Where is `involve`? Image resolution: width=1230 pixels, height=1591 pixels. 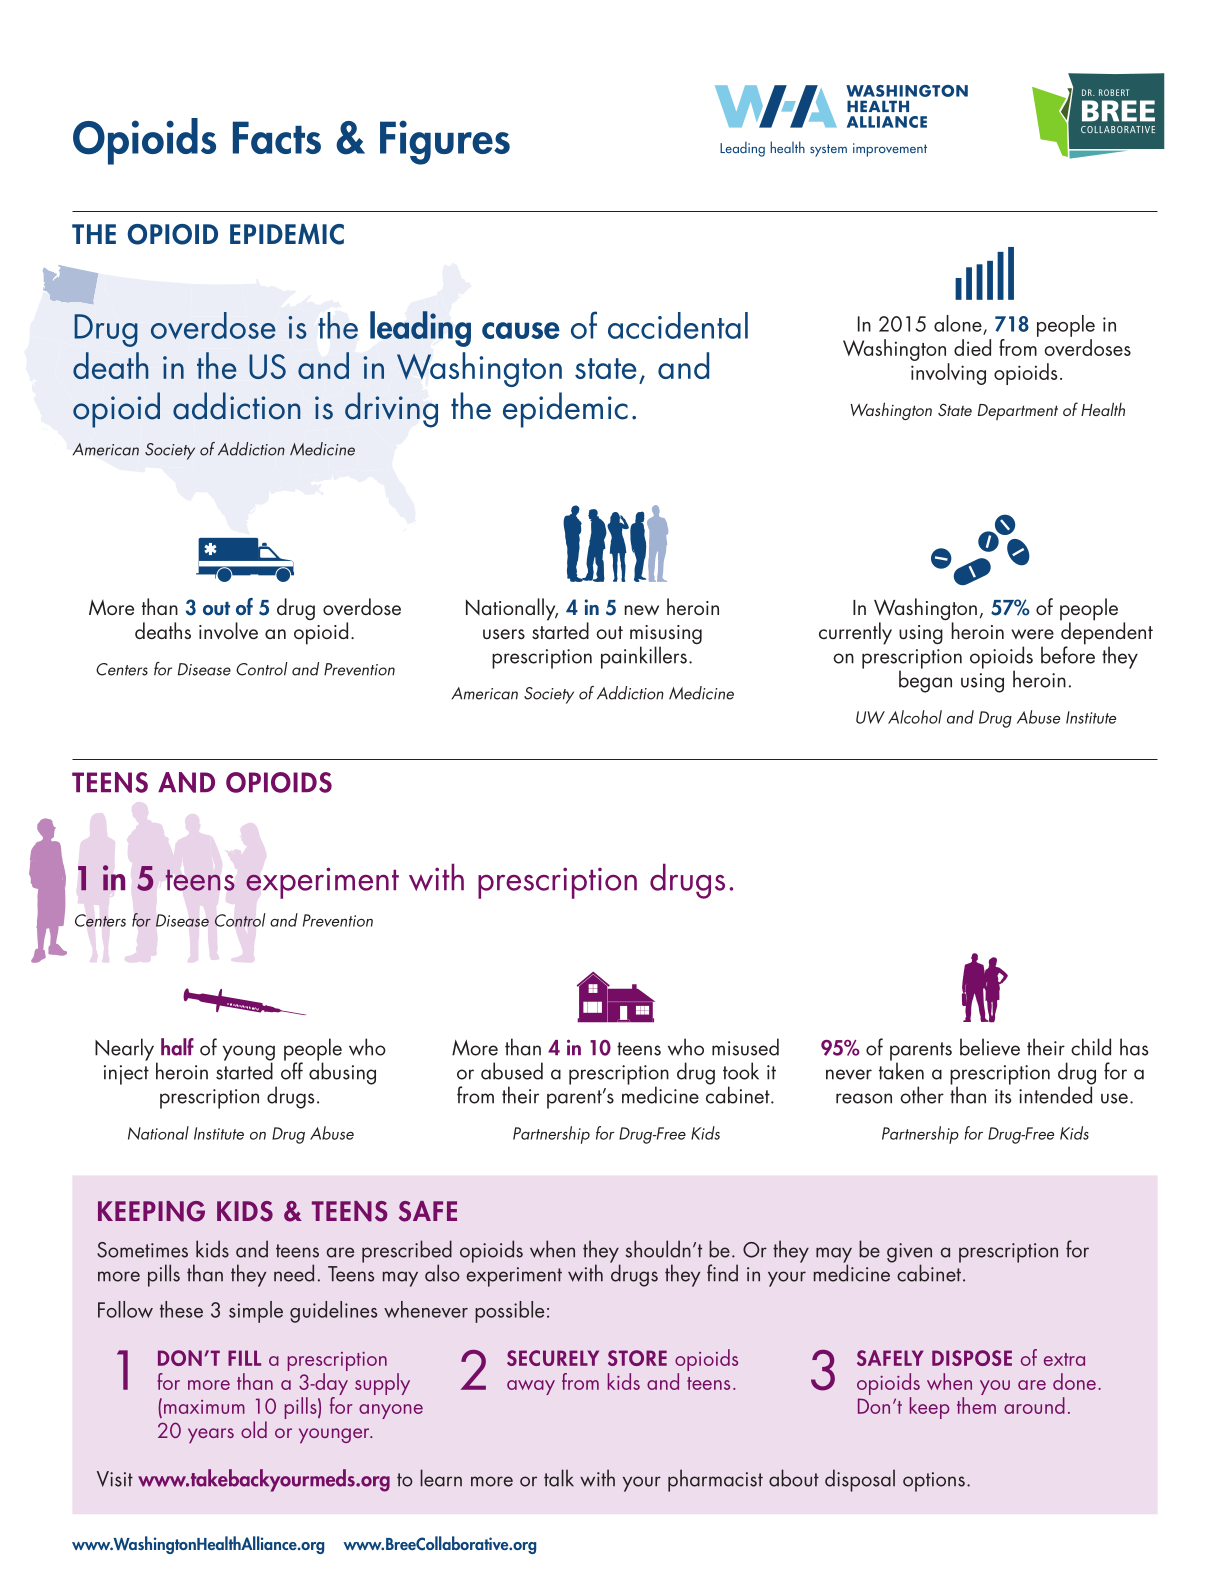
involve is located at coordinates (228, 631).
